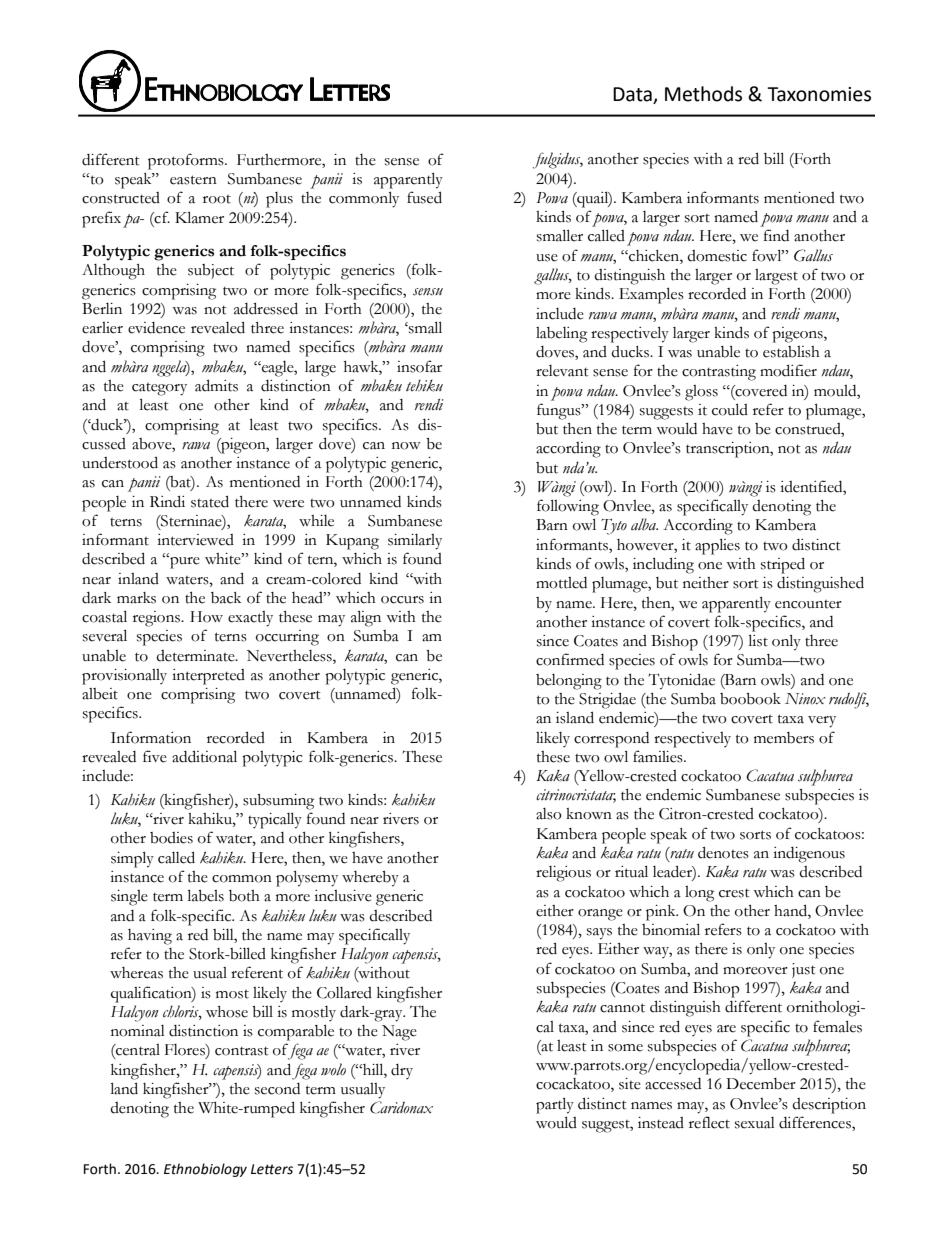  I want to click on regions, so click(157, 619).
